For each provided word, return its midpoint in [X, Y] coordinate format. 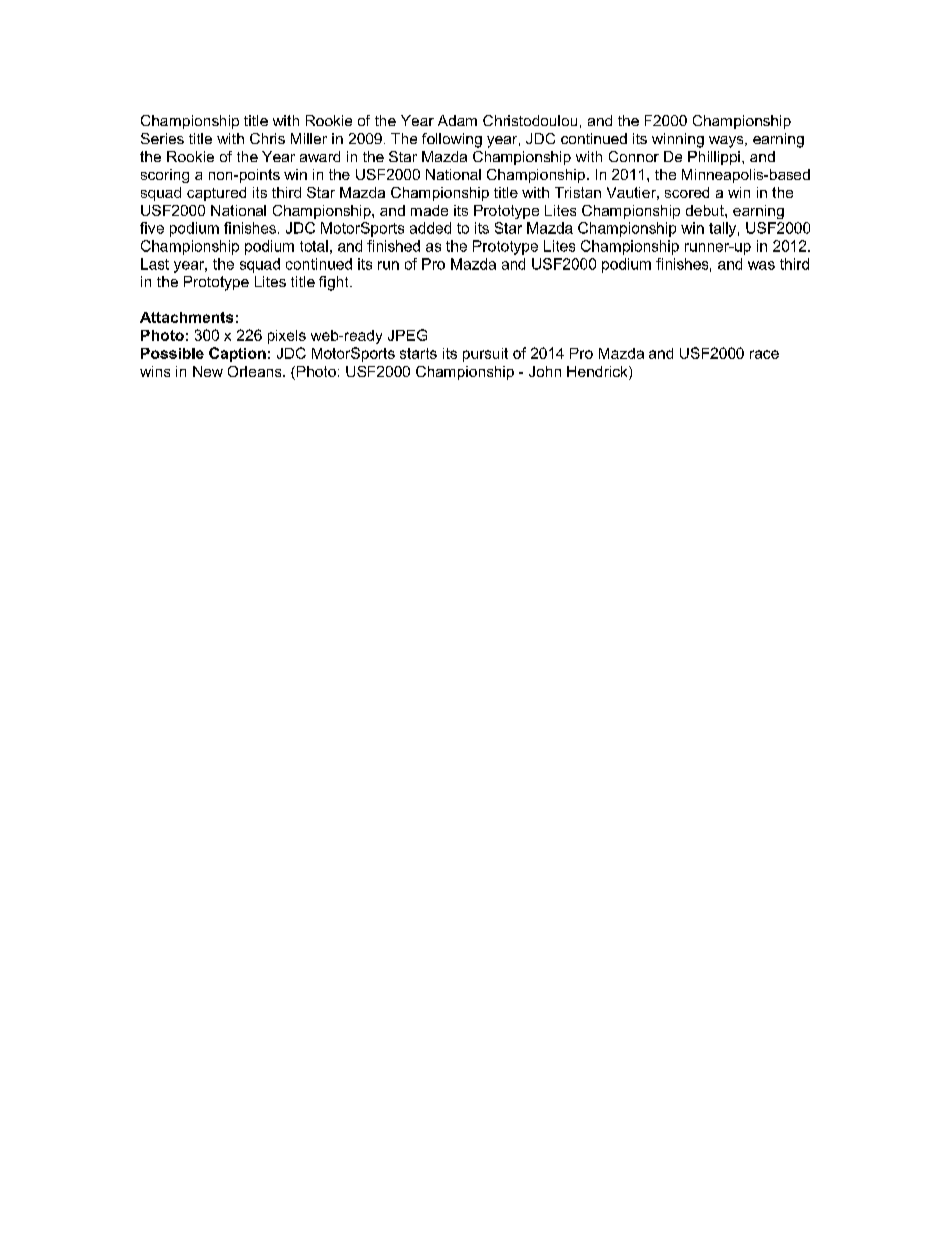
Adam [457, 120]
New [208, 371]
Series [162, 138]
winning [678, 140]
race [764, 354]
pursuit [485, 355]
